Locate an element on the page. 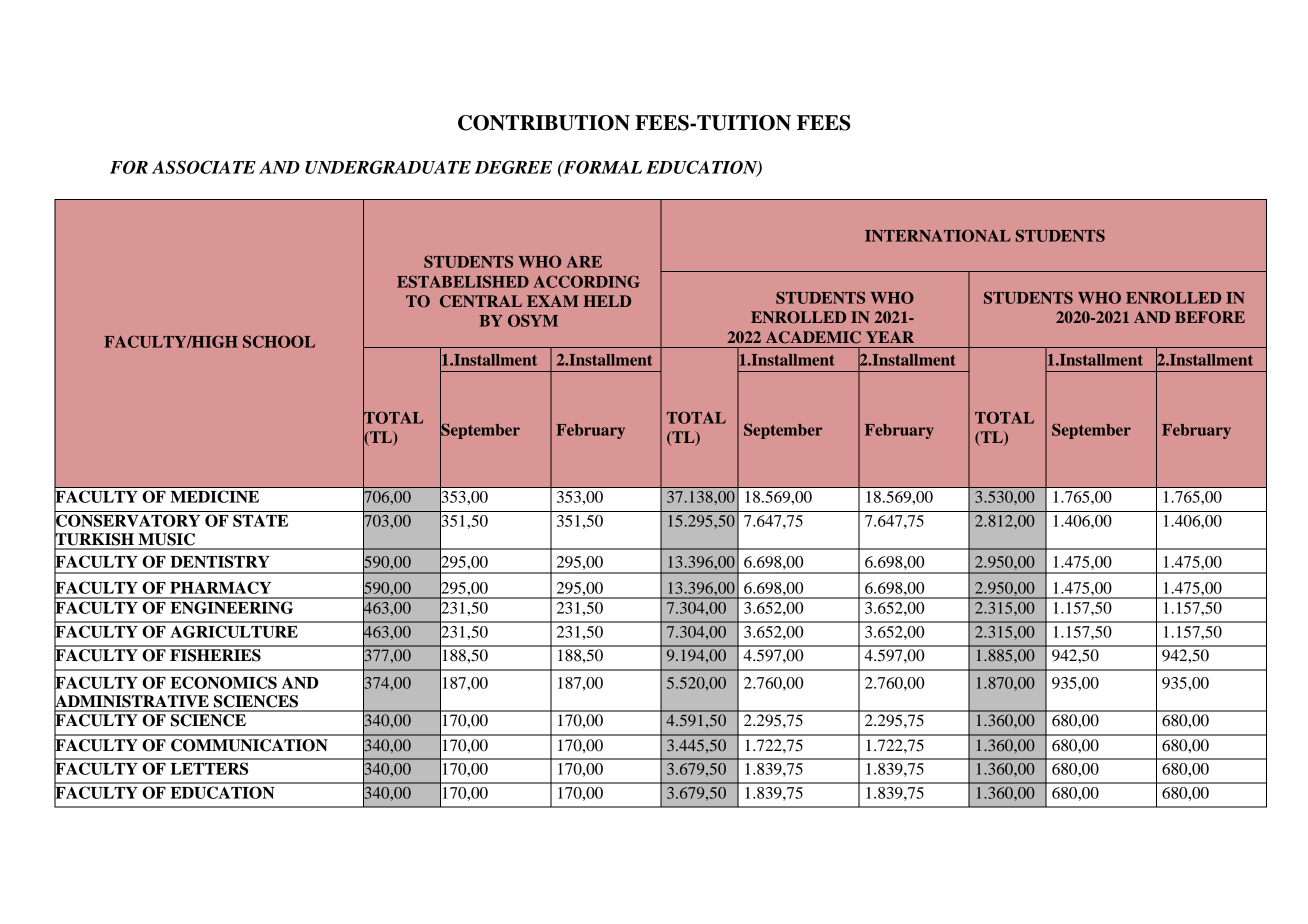  BEFORE is located at coordinates (1210, 317).
